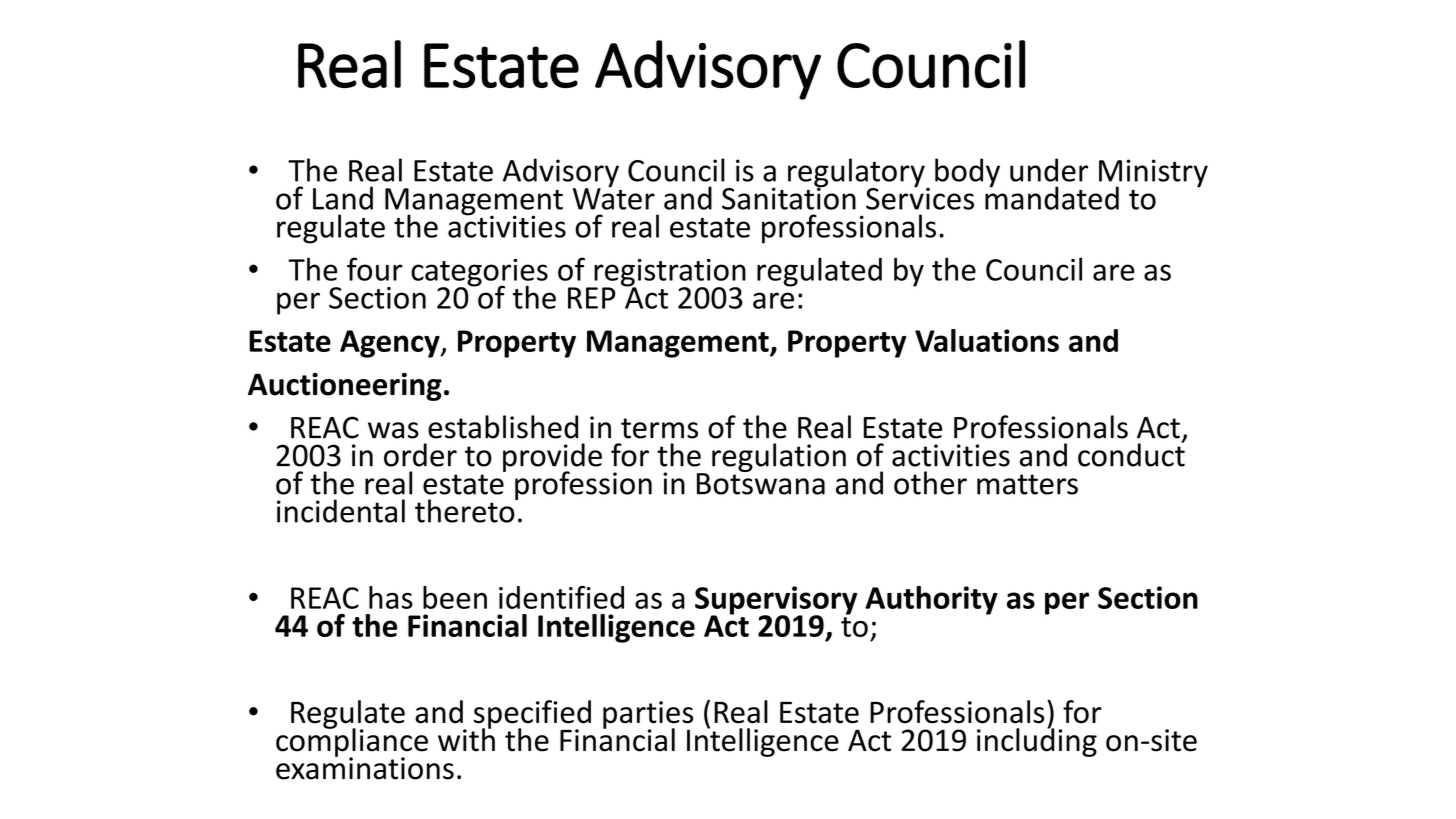  Describe the element at coordinates (761, 483) in the image. I see `Botswana` at that location.
